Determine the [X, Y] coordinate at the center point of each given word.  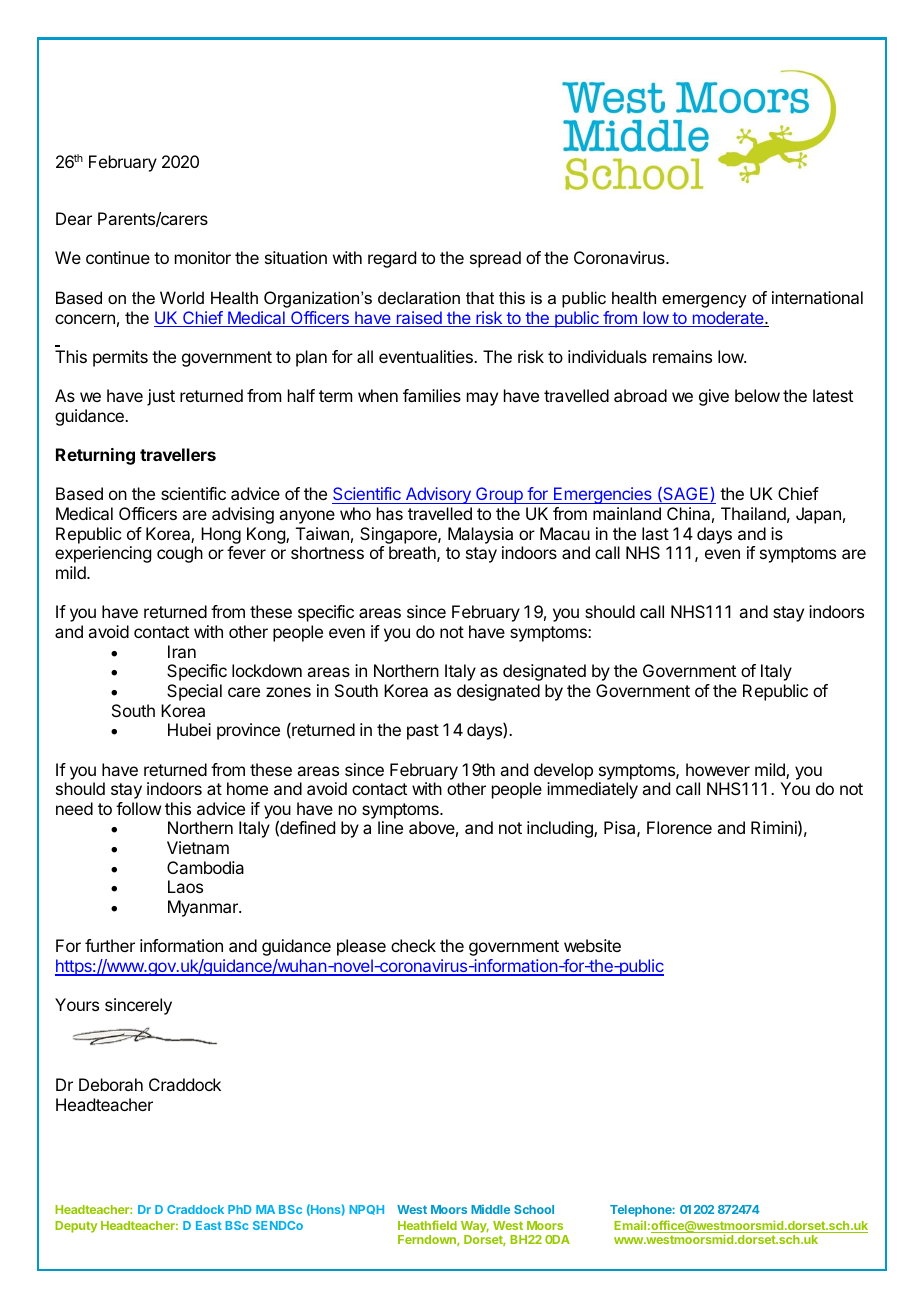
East [209, 1225]
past [423, 732]
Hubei [189, 729]
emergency [704, 301]
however [718, 769]
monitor [203, 257]
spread [495, 259]
